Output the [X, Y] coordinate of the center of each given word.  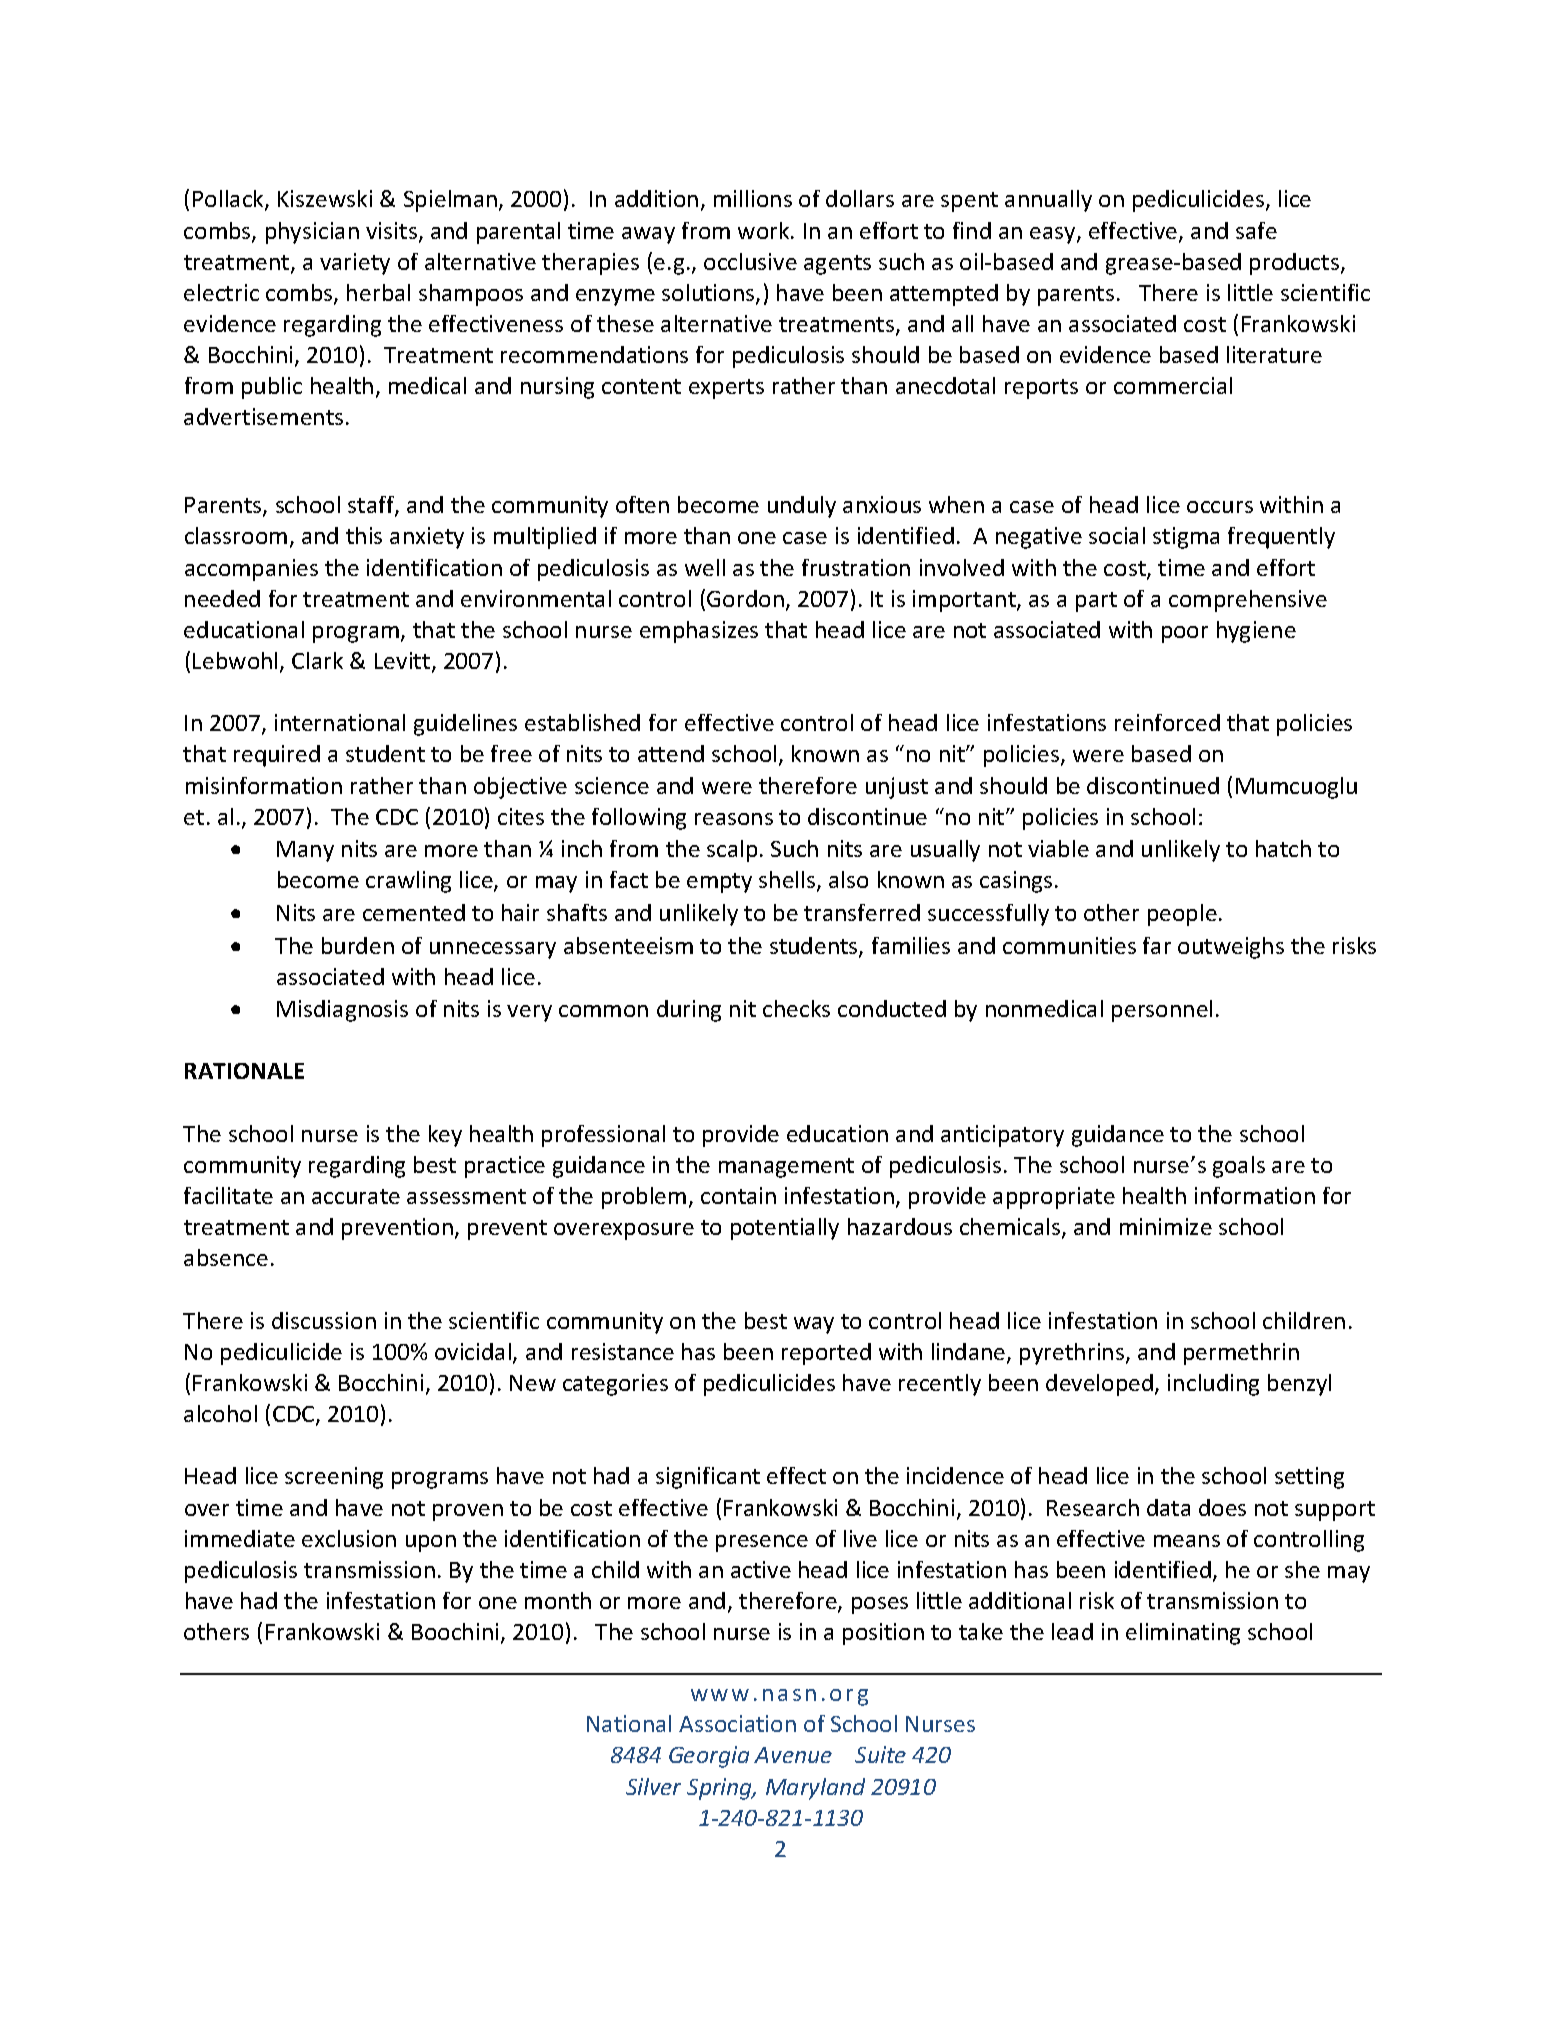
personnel [1162, 1011]
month [558, 1600]
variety [355, 264]
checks [796, 1008]
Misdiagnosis [342, 1011]
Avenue [793, 1755]
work [765, 230]
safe [1256, 230]
